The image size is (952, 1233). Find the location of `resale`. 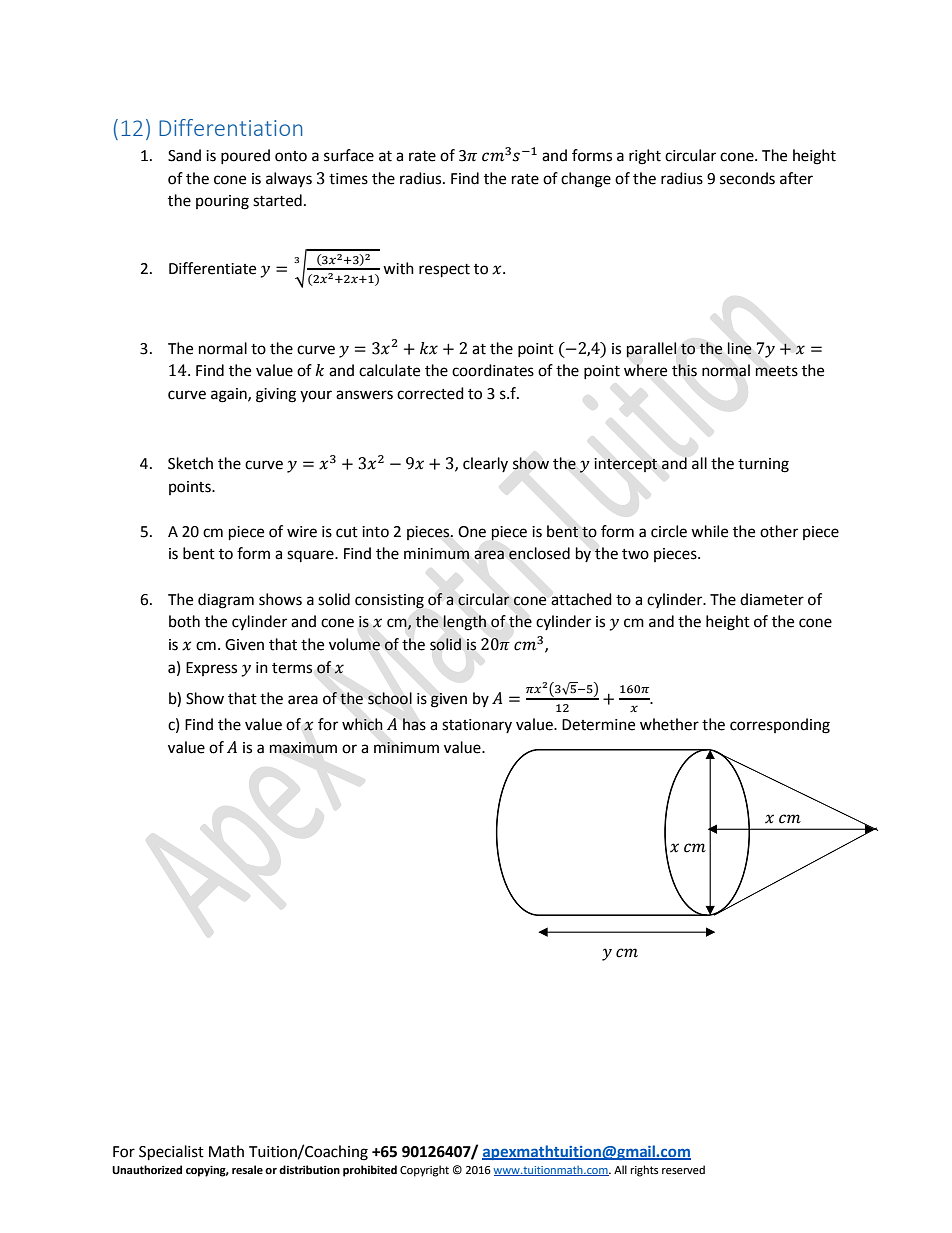

resale is located at coordinates (247, 1170).
